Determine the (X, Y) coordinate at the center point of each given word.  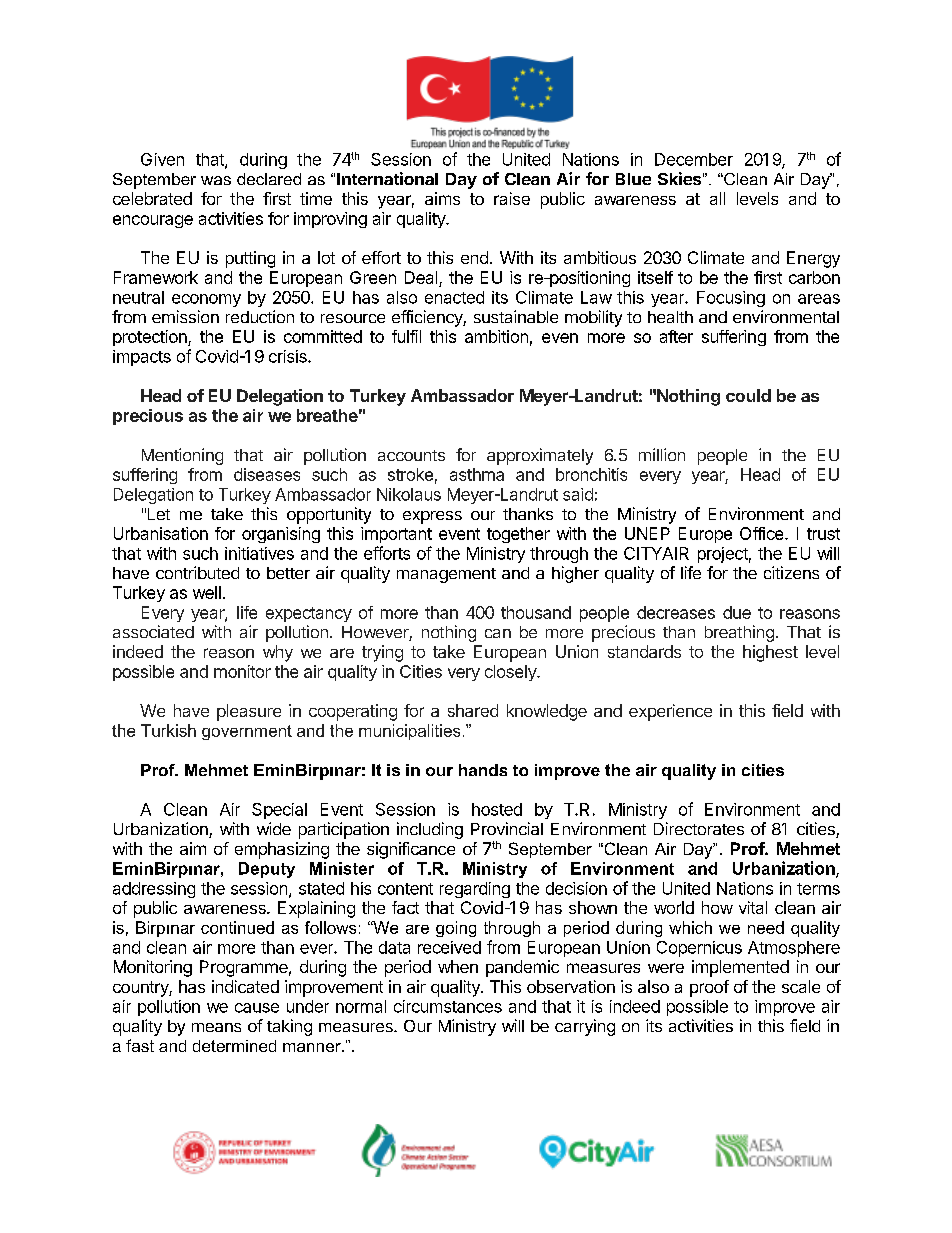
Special (279, 811)
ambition (496, 336)
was (216, 180)
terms (818, 889)
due (737, 612)
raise (512, 198)
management (446, 575)
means (216, 1027)
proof (709, 988)
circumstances (448, 1006)
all (717, 198)
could (748, 395)
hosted (497, 809)
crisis (289, 356)
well (207, 592)
